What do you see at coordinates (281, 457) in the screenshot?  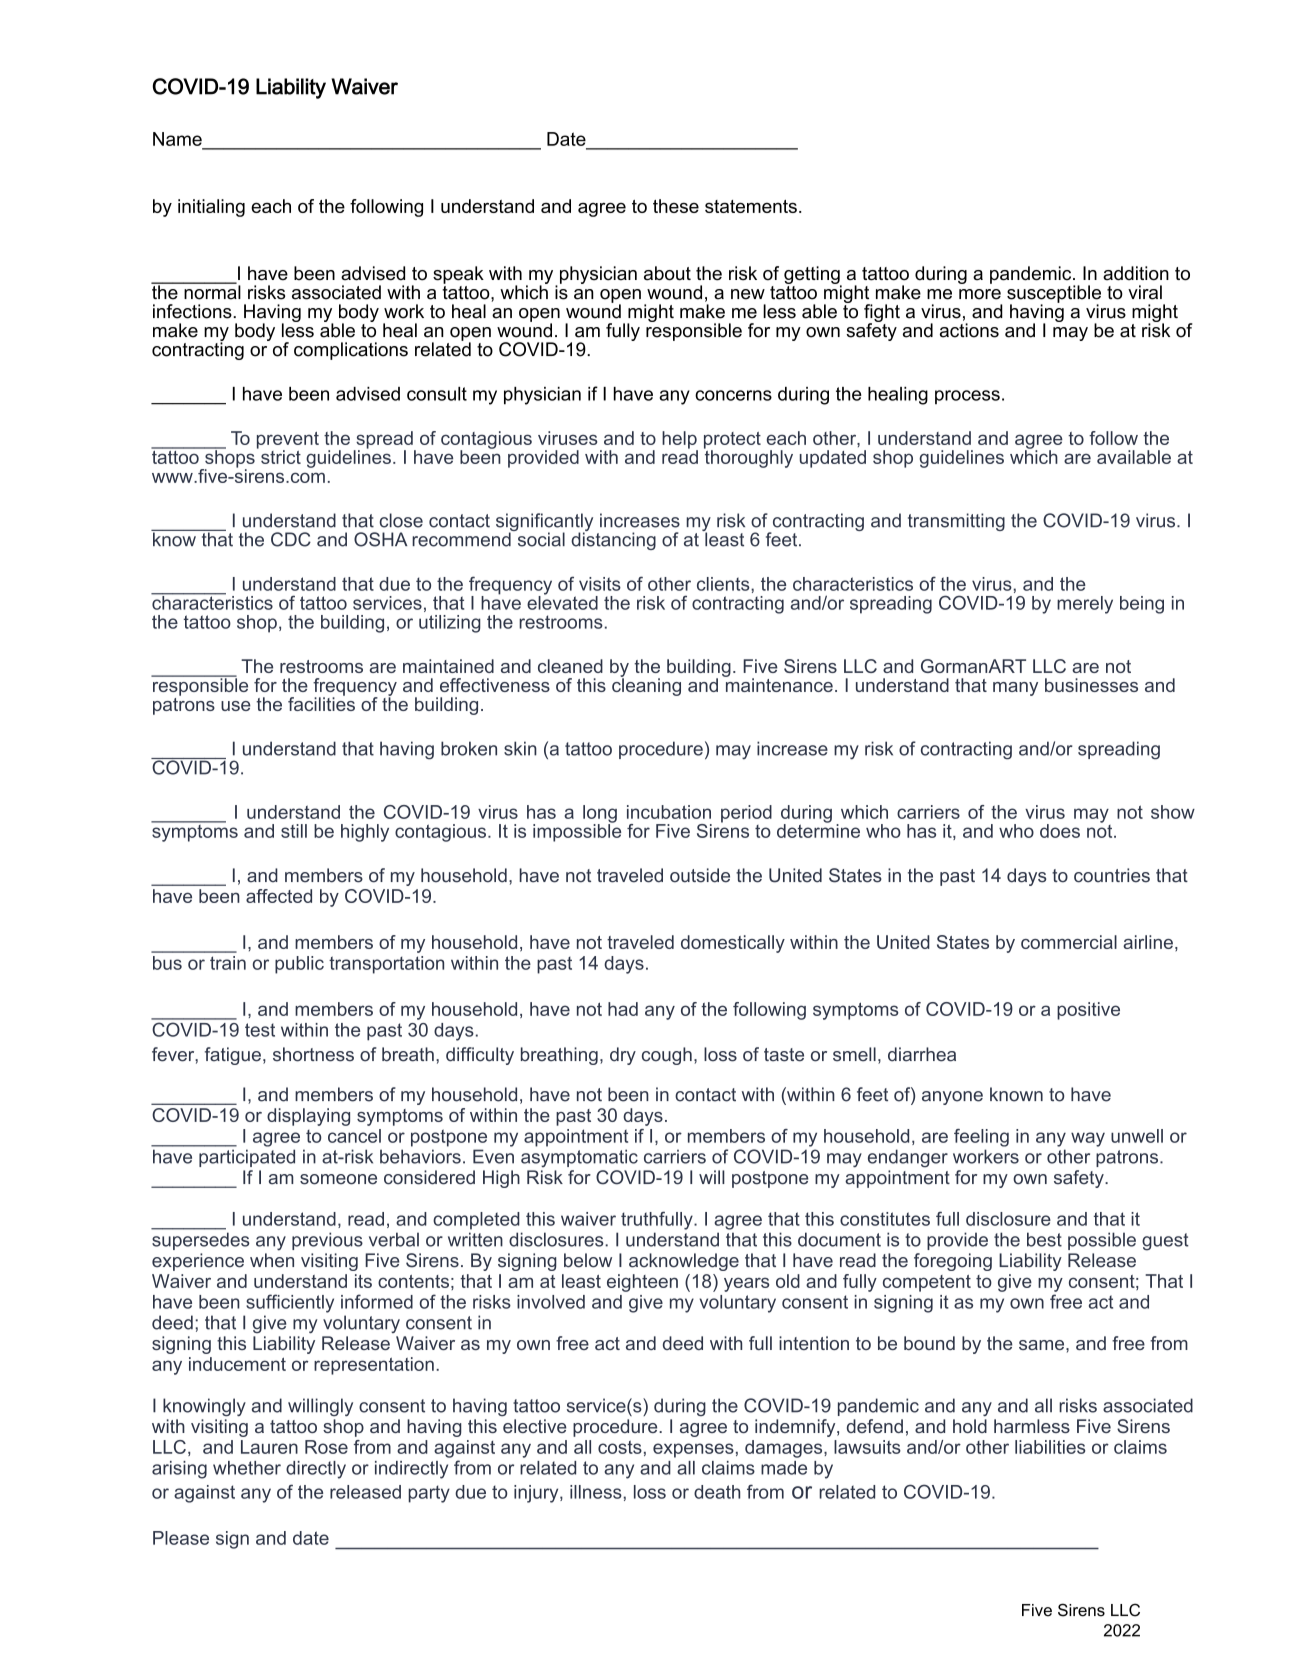 I see `strict` at bounding box center [281, 457].
